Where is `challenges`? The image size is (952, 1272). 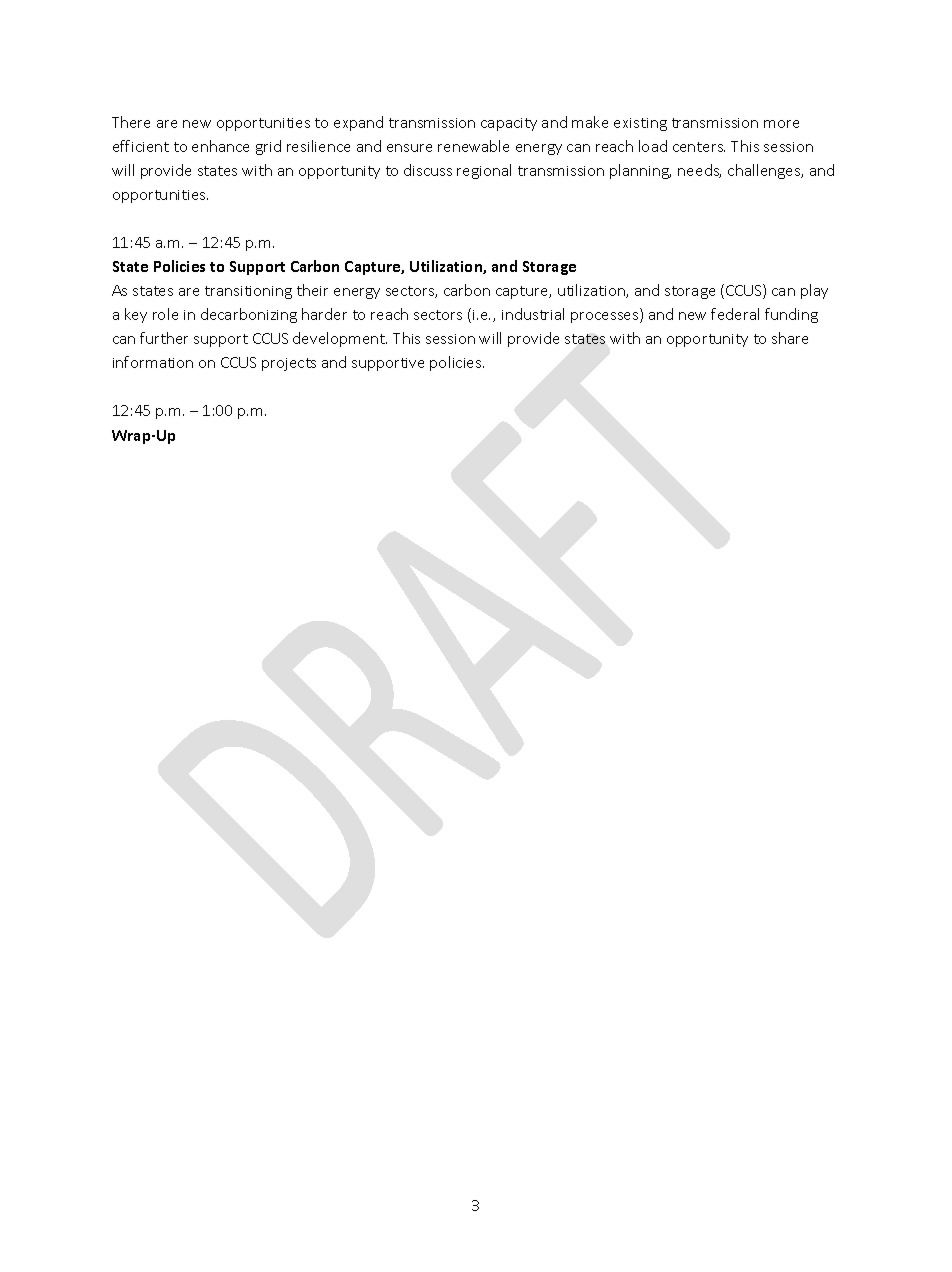
challenges is located at coordinates (765, 171).
